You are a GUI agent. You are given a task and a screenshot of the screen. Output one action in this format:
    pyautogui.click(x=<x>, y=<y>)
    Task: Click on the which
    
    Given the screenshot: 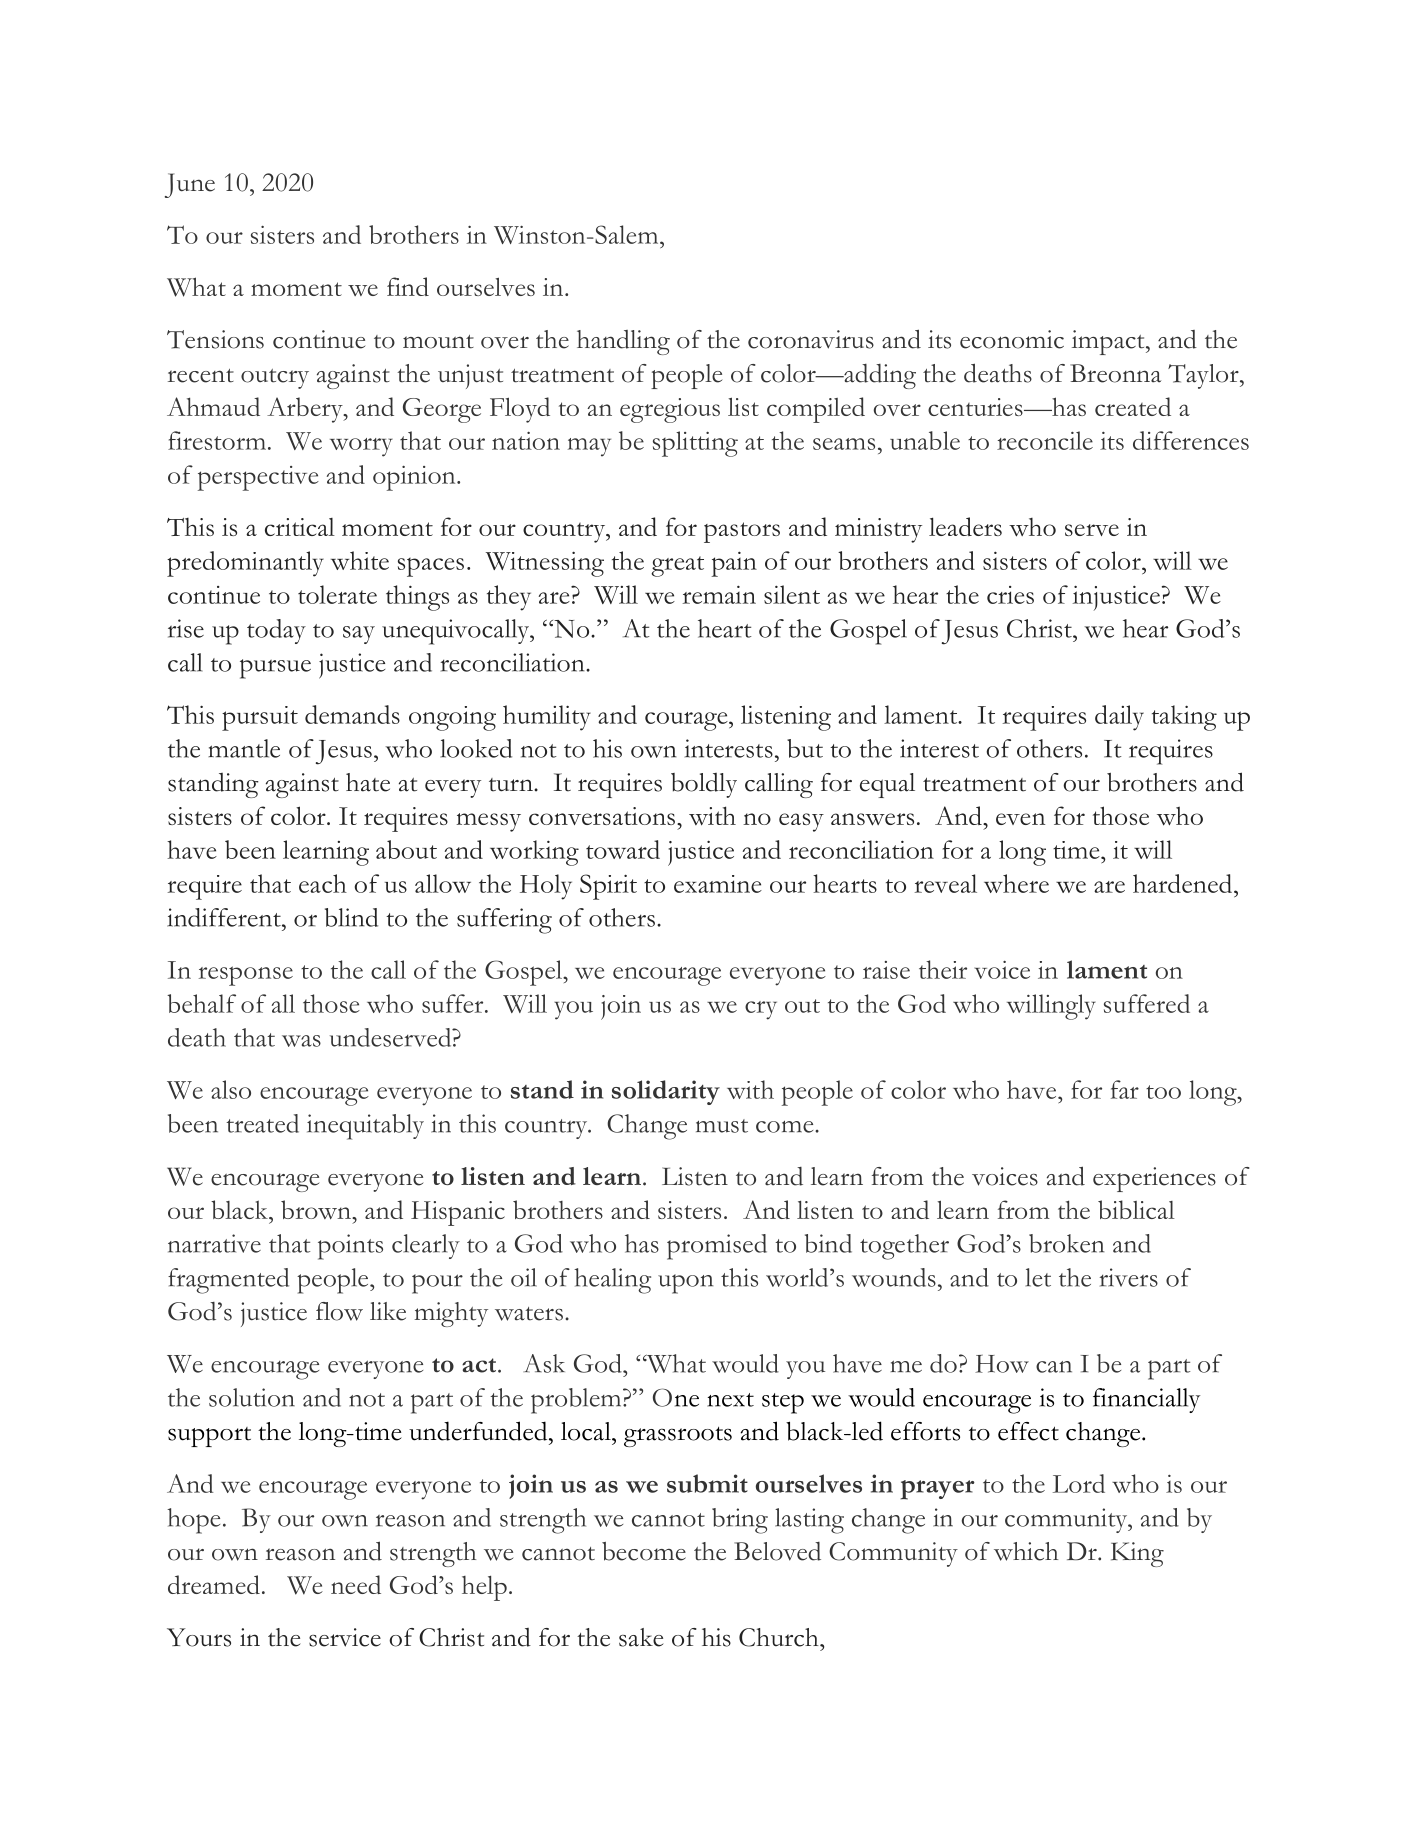 What is the action you would take?
    pyautogui.click(x=1026, y=1551)
